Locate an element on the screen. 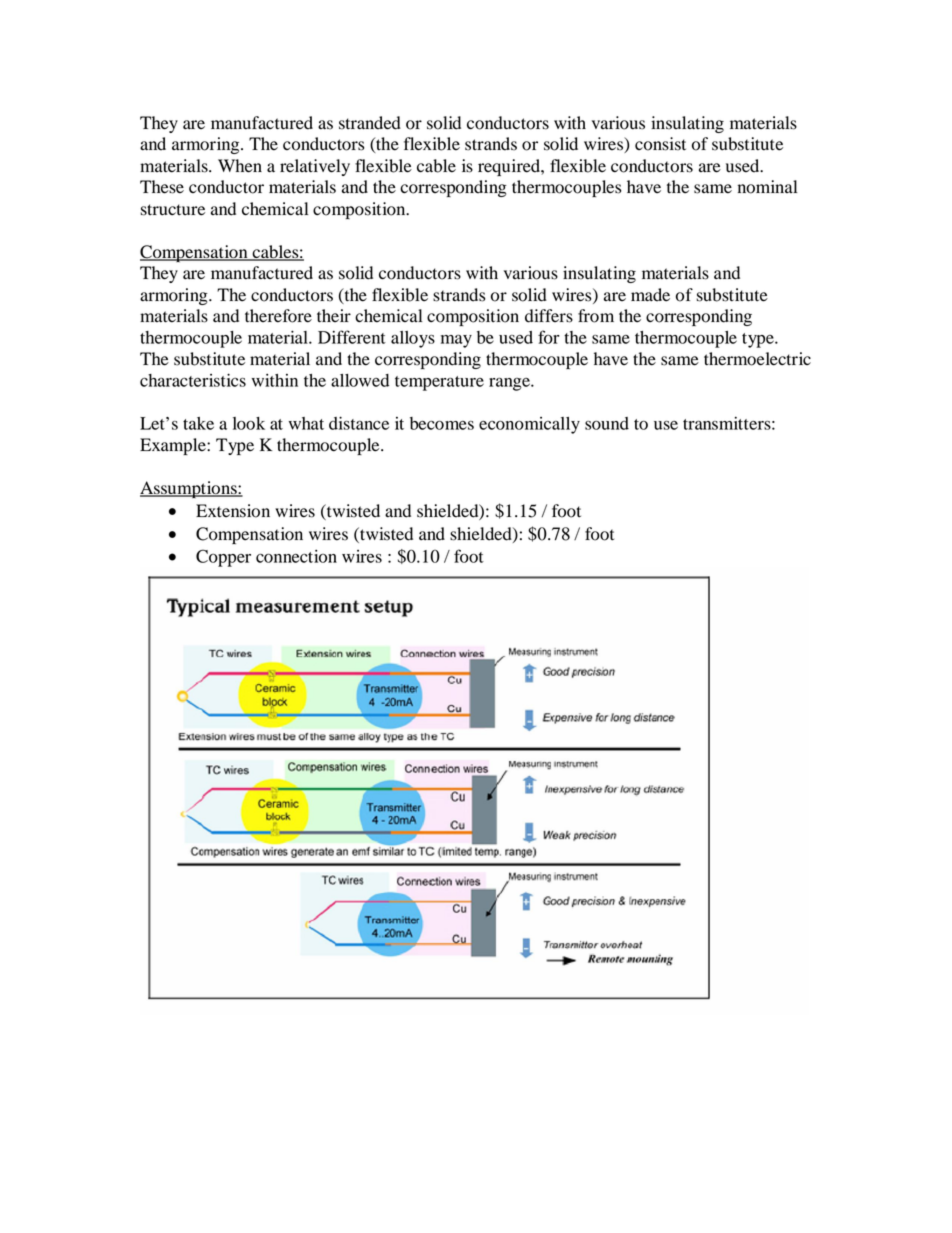  sound is located at coordinates (607, 423).
